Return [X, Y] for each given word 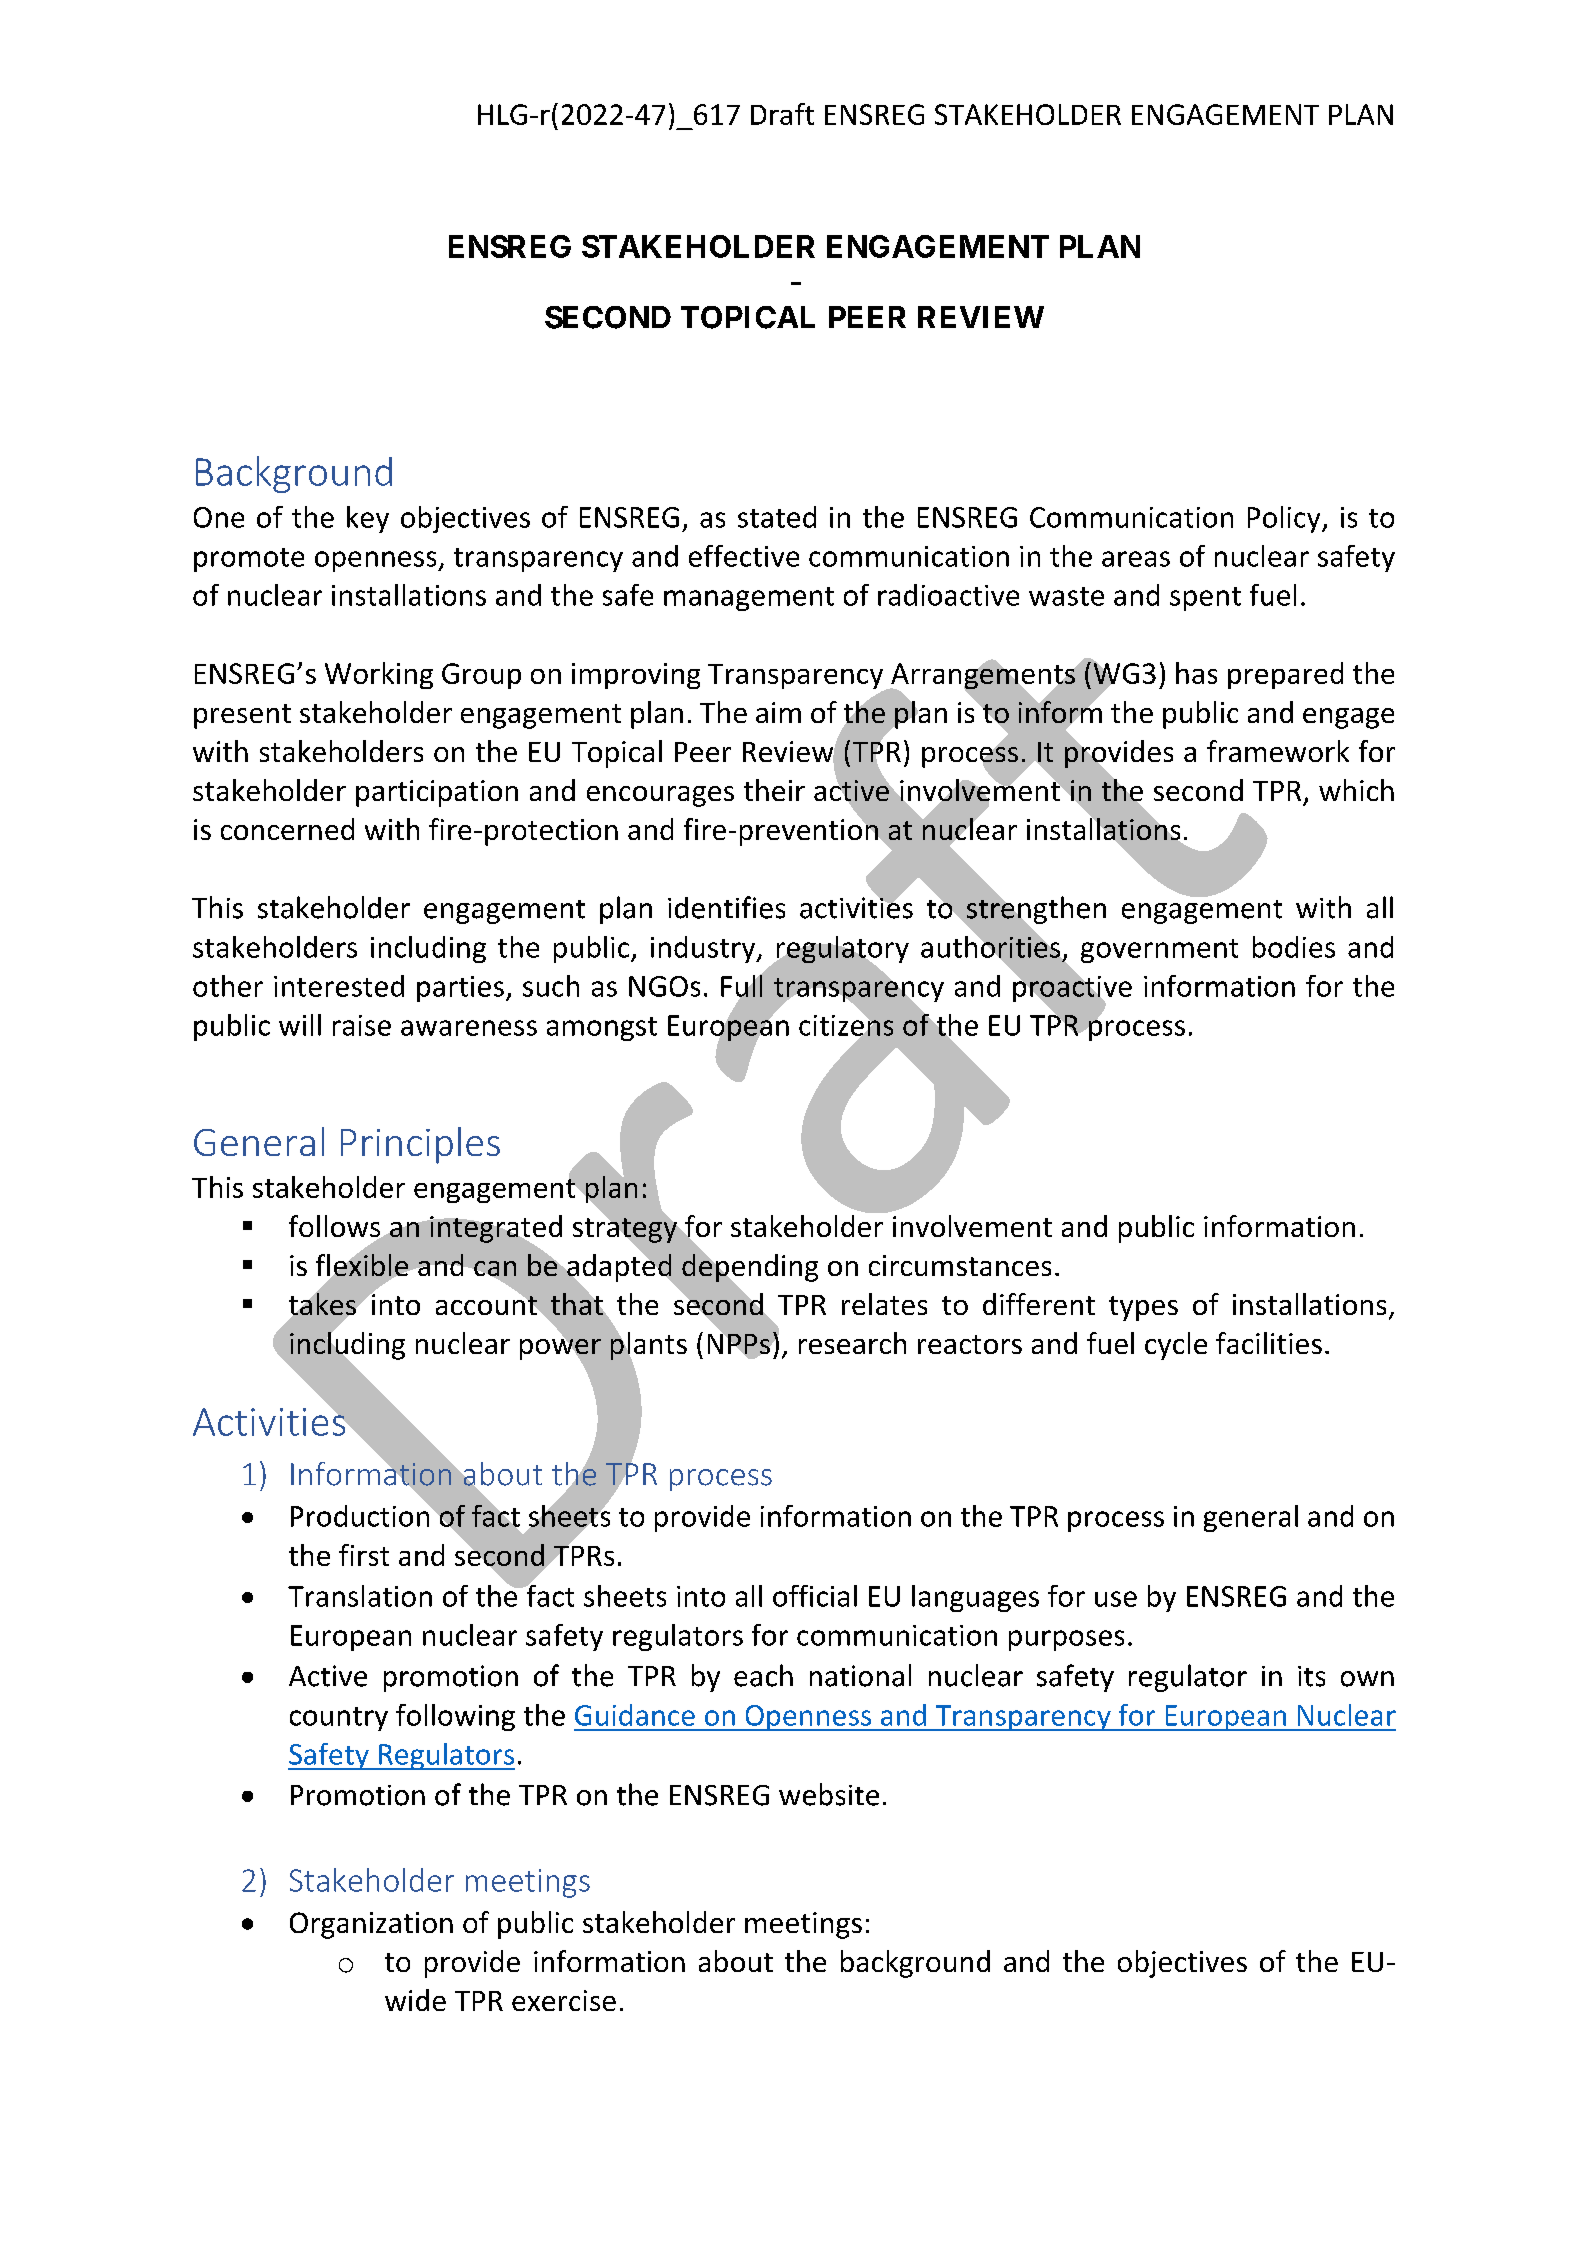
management [749, 599]
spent [1205, 599]
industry [704, 949]
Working [379, 675]
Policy [1285, 519]
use [1116, 1599]
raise [362, 1025]
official [815, 1596]
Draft [782, 114]
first [364, 1555]
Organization [371, 1925]
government [1159, 951]
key [368, 519]
